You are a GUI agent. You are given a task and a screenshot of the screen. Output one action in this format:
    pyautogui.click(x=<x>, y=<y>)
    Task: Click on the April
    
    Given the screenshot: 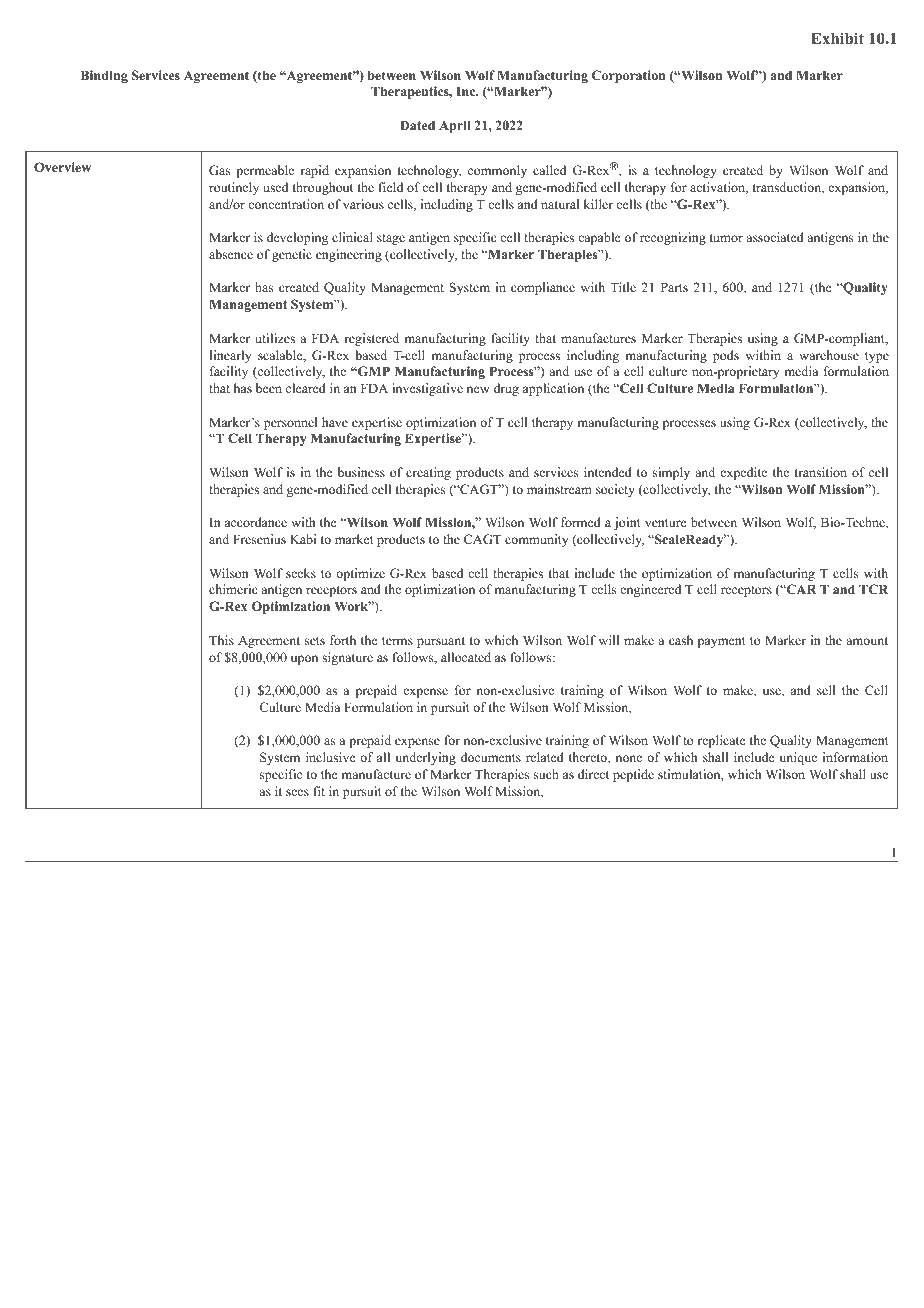 What is the action you would take?
    pyautogui.click(x=455, y=126)
